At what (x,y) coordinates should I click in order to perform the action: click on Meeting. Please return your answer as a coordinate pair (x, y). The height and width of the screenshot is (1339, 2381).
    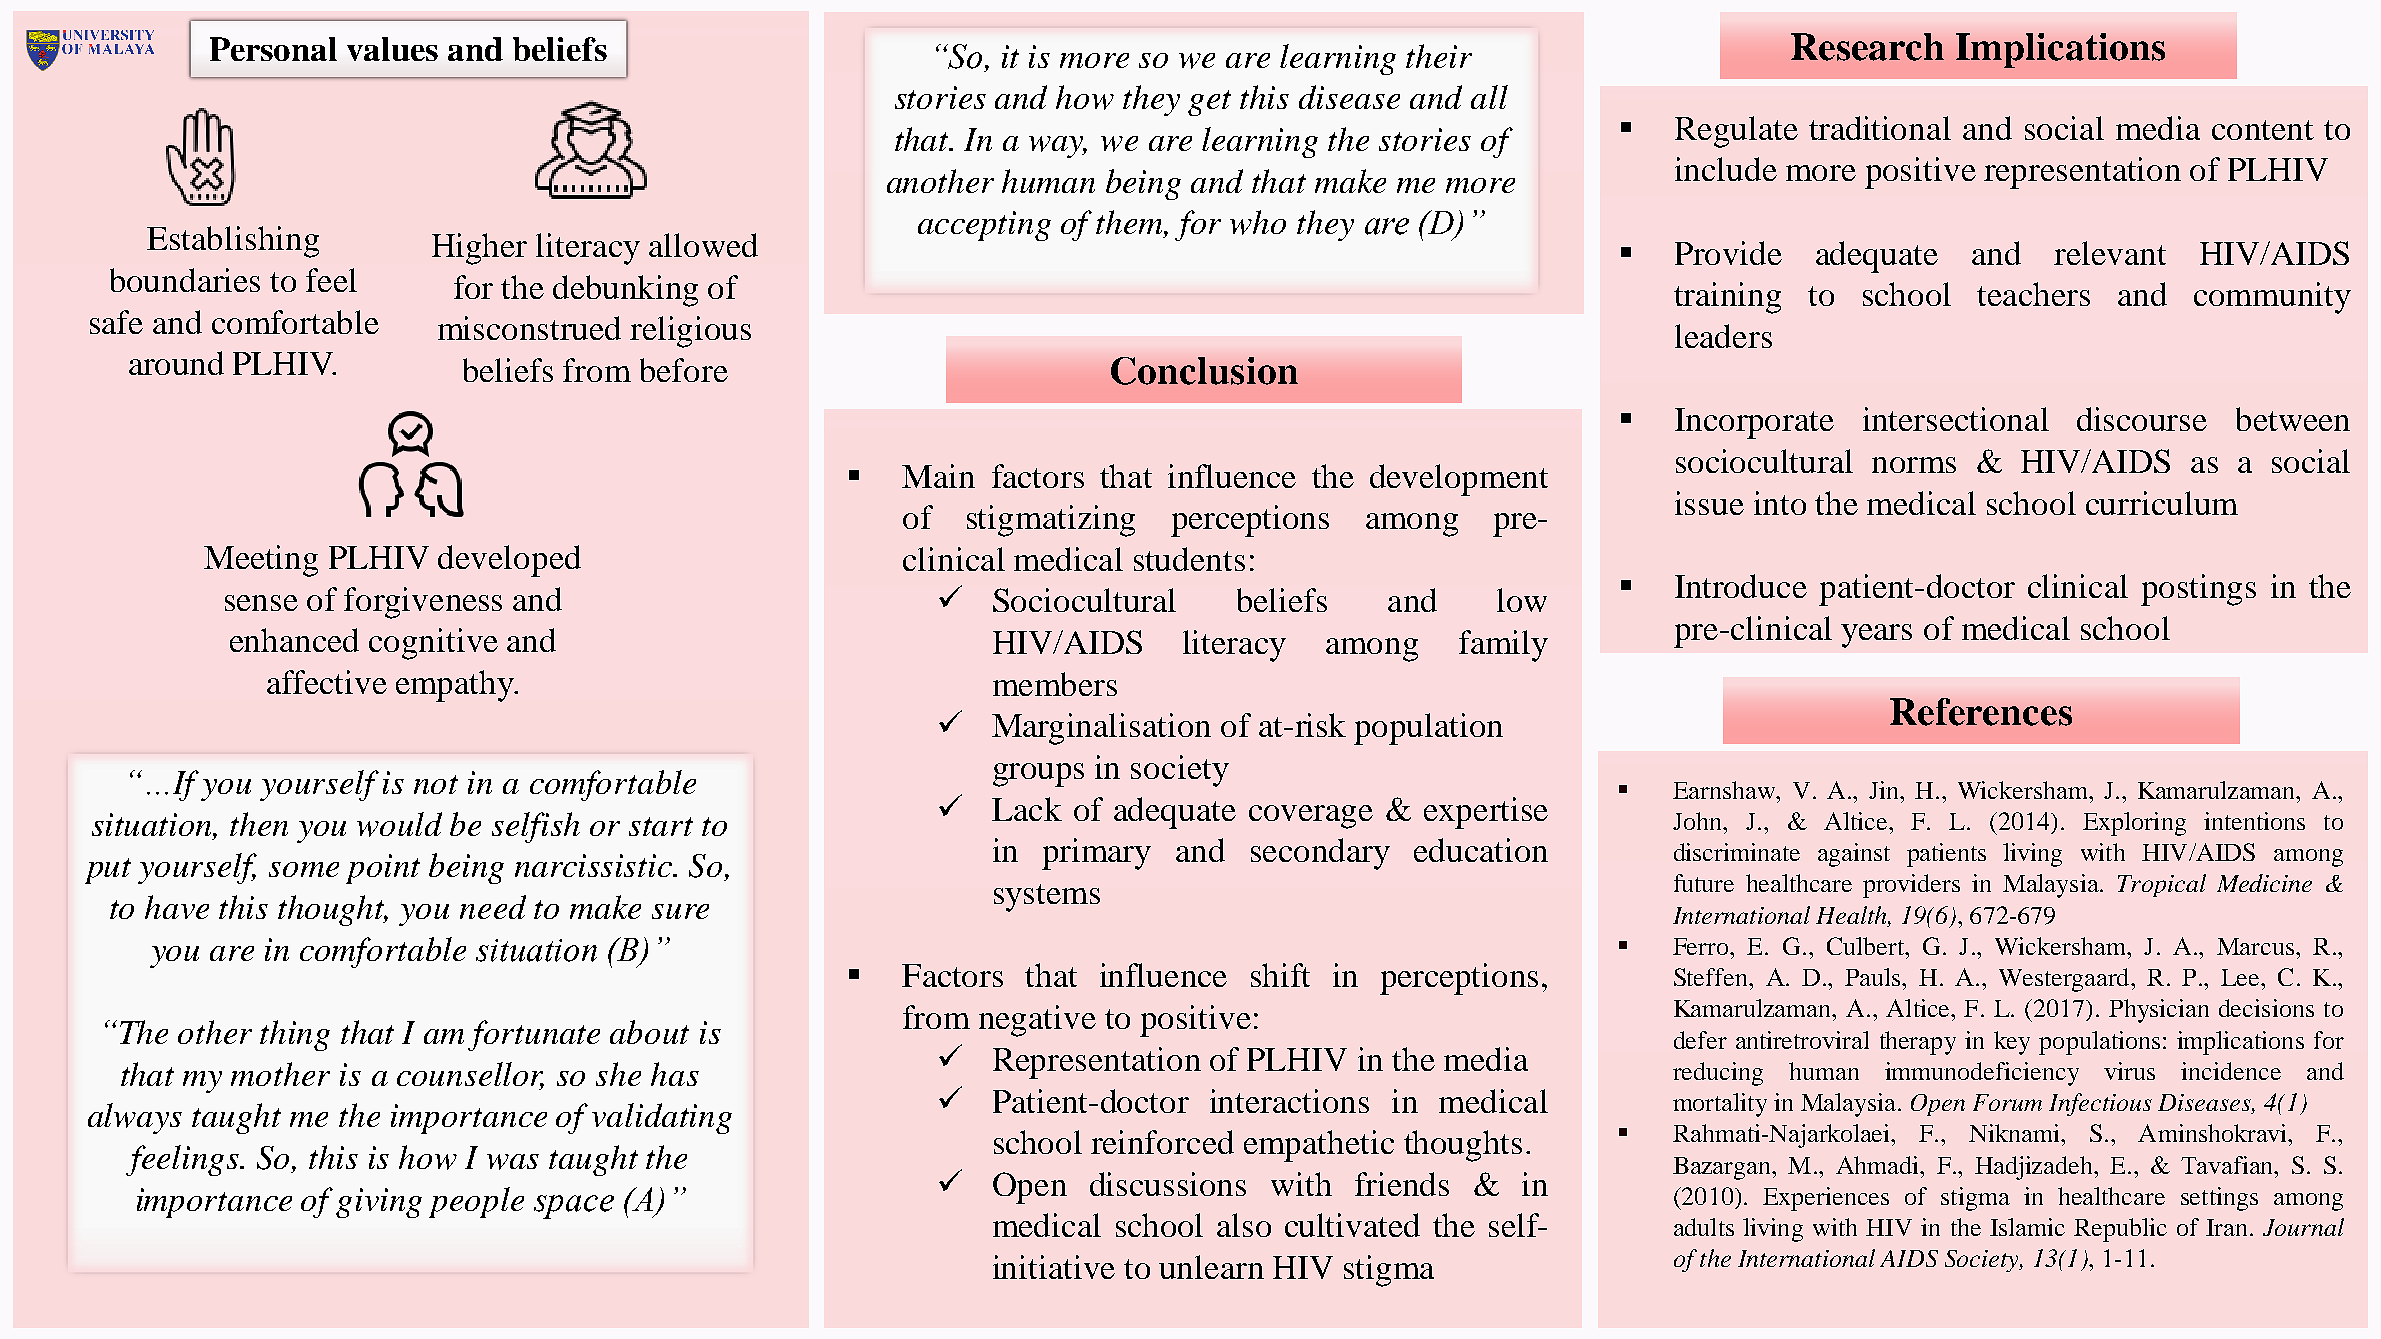
    Looking at the image, I should click on (261, 561).
